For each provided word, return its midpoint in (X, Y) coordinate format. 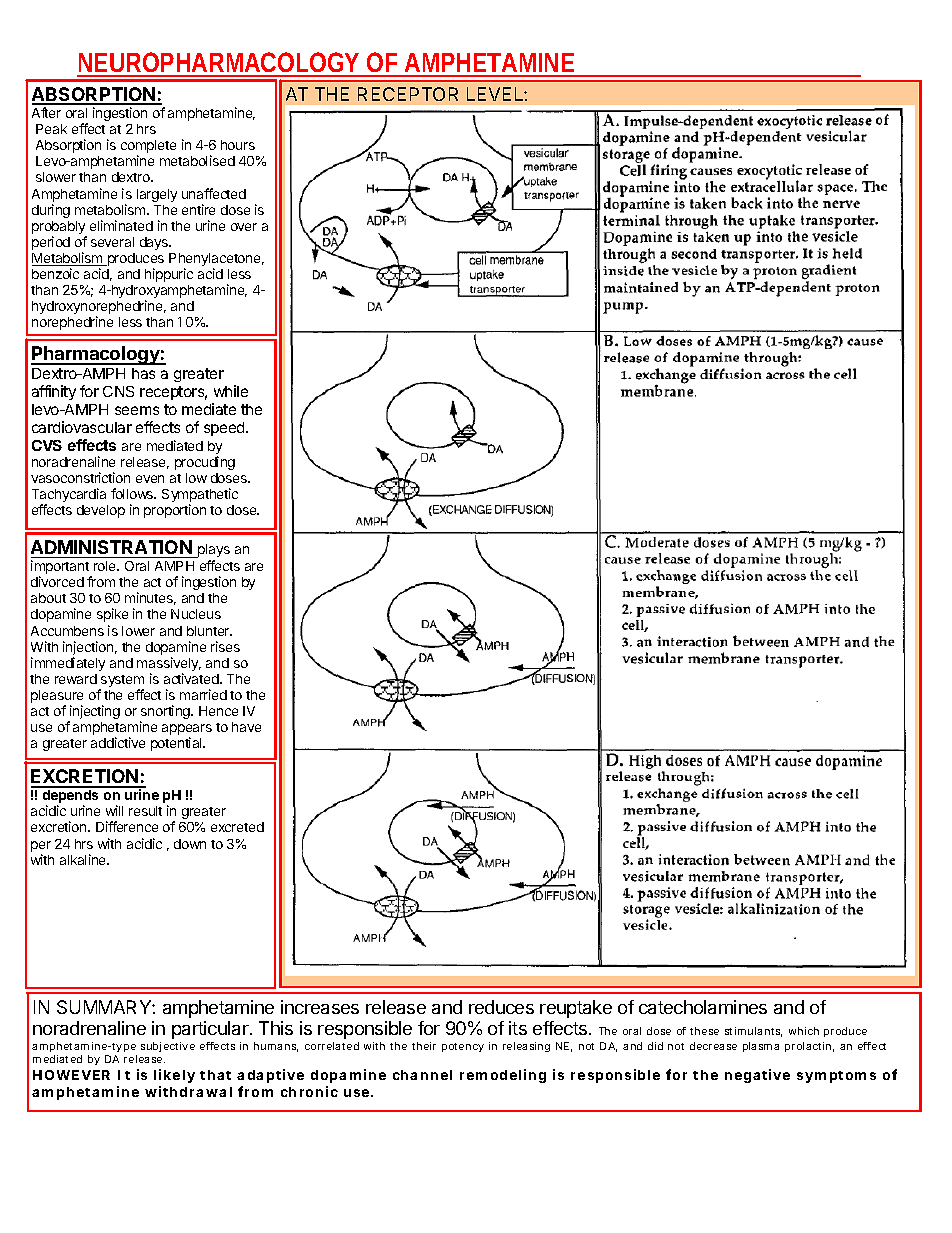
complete (148, 148)
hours (238, 145)
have (246, 727)
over (244, 227)
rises (225, 646)
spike (112, 615)
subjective (168, 1047)
